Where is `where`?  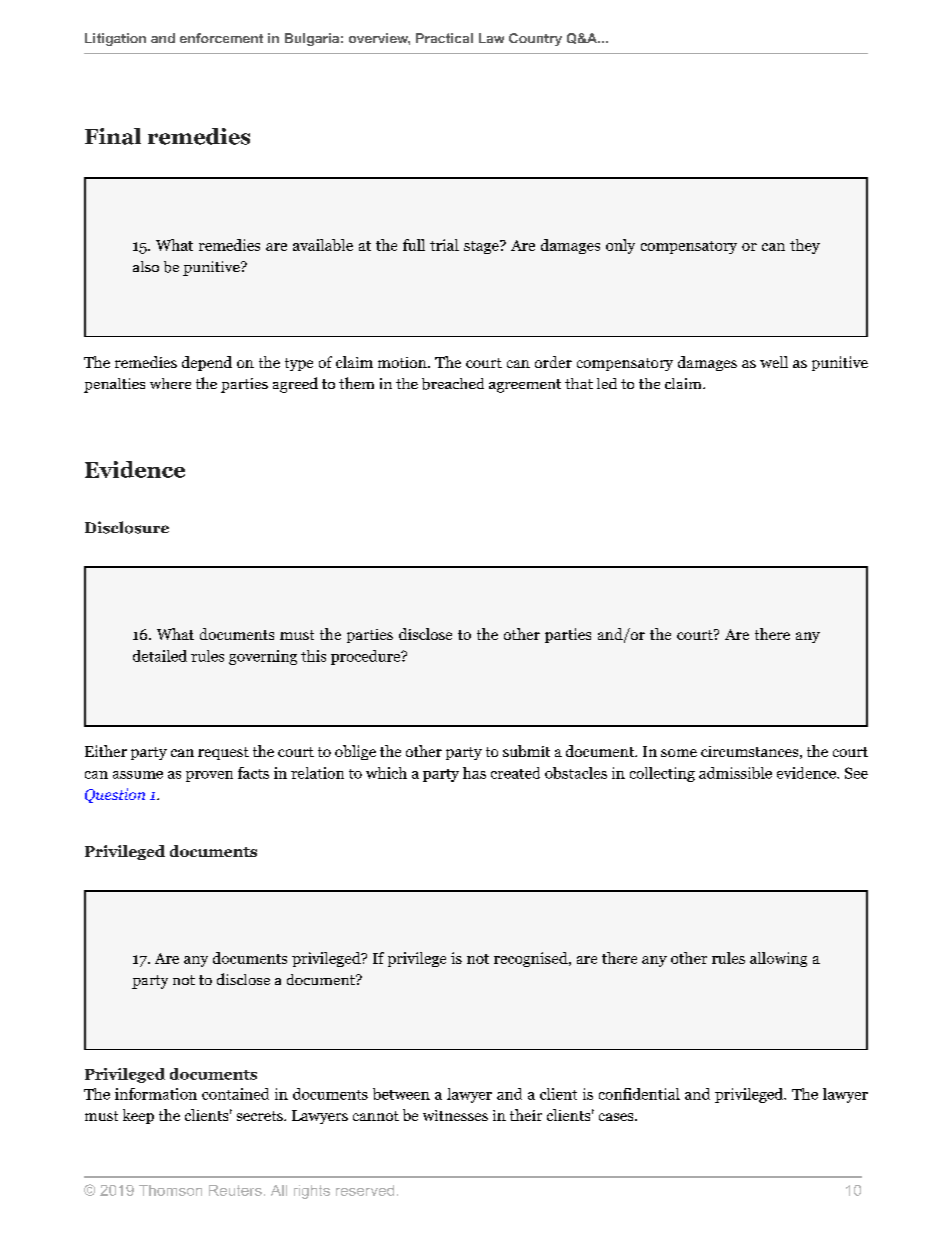
where is located at coordinates (170, 383).
